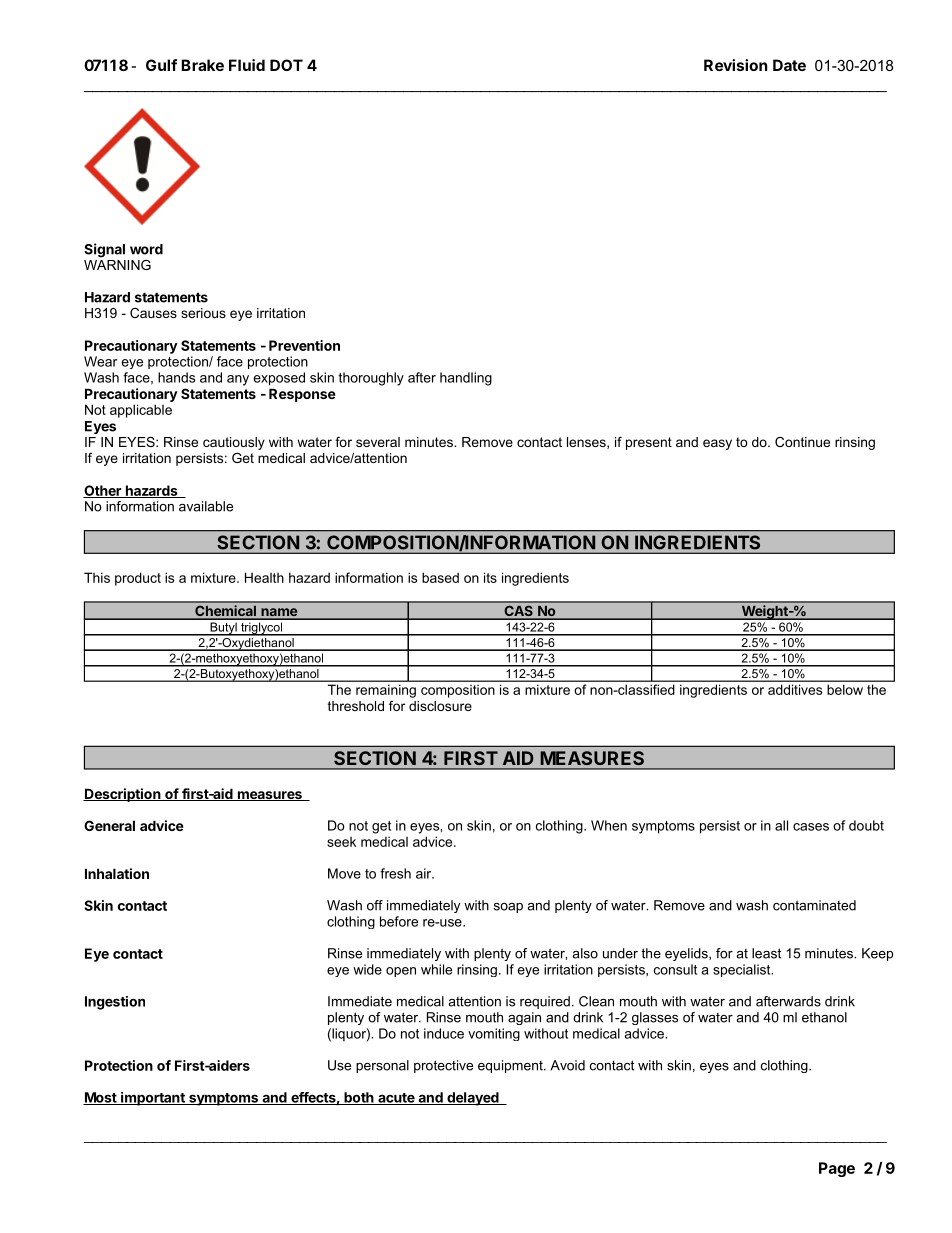 The height and width of the image is (1233, 952). I want to click on Inhalation, so click(117, 873).
